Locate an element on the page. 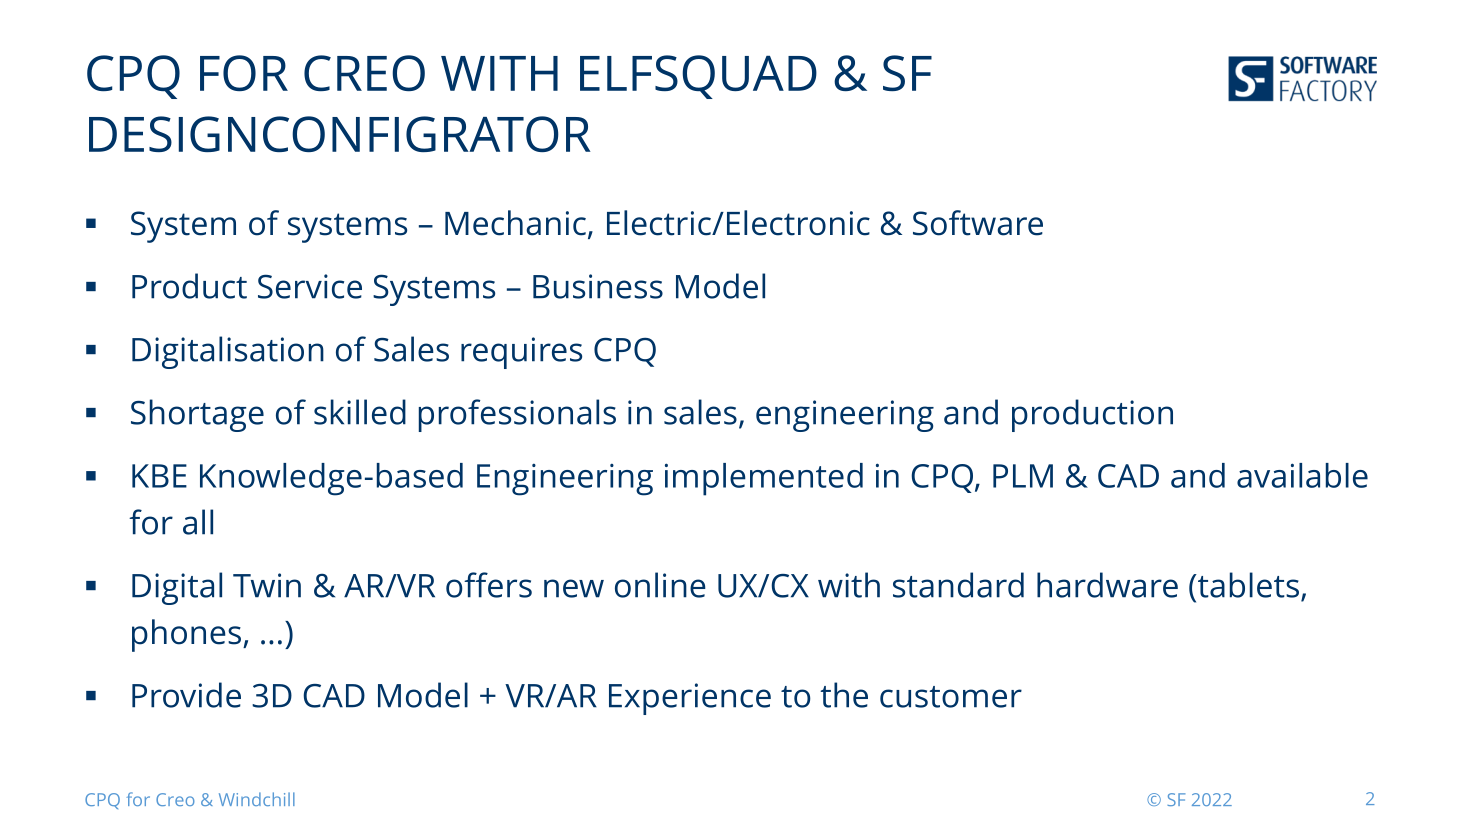 The image size is (1463, 823). customer is located at coordinates (951, 697).
